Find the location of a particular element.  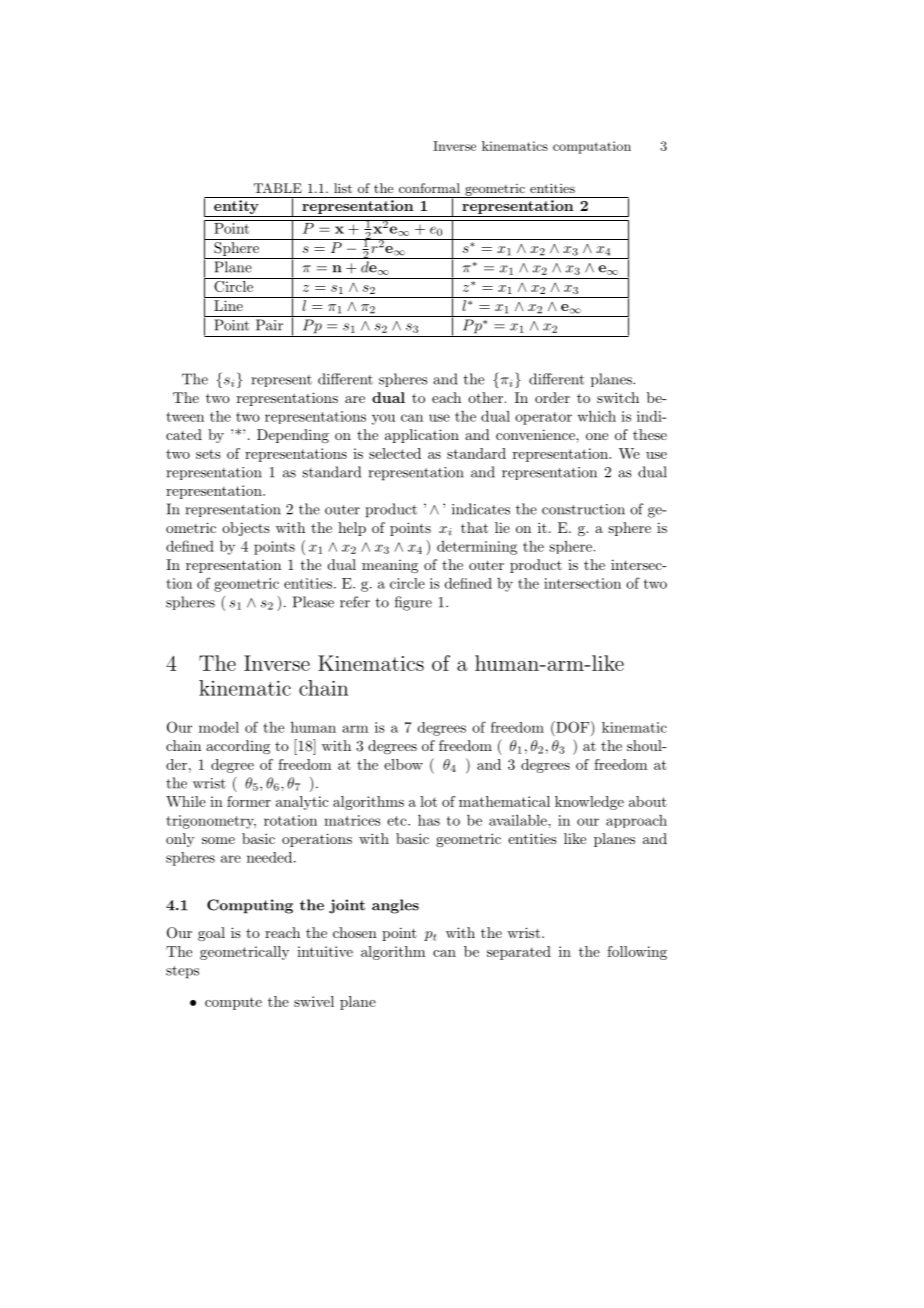

lie is located at coordinates (502, 527).
